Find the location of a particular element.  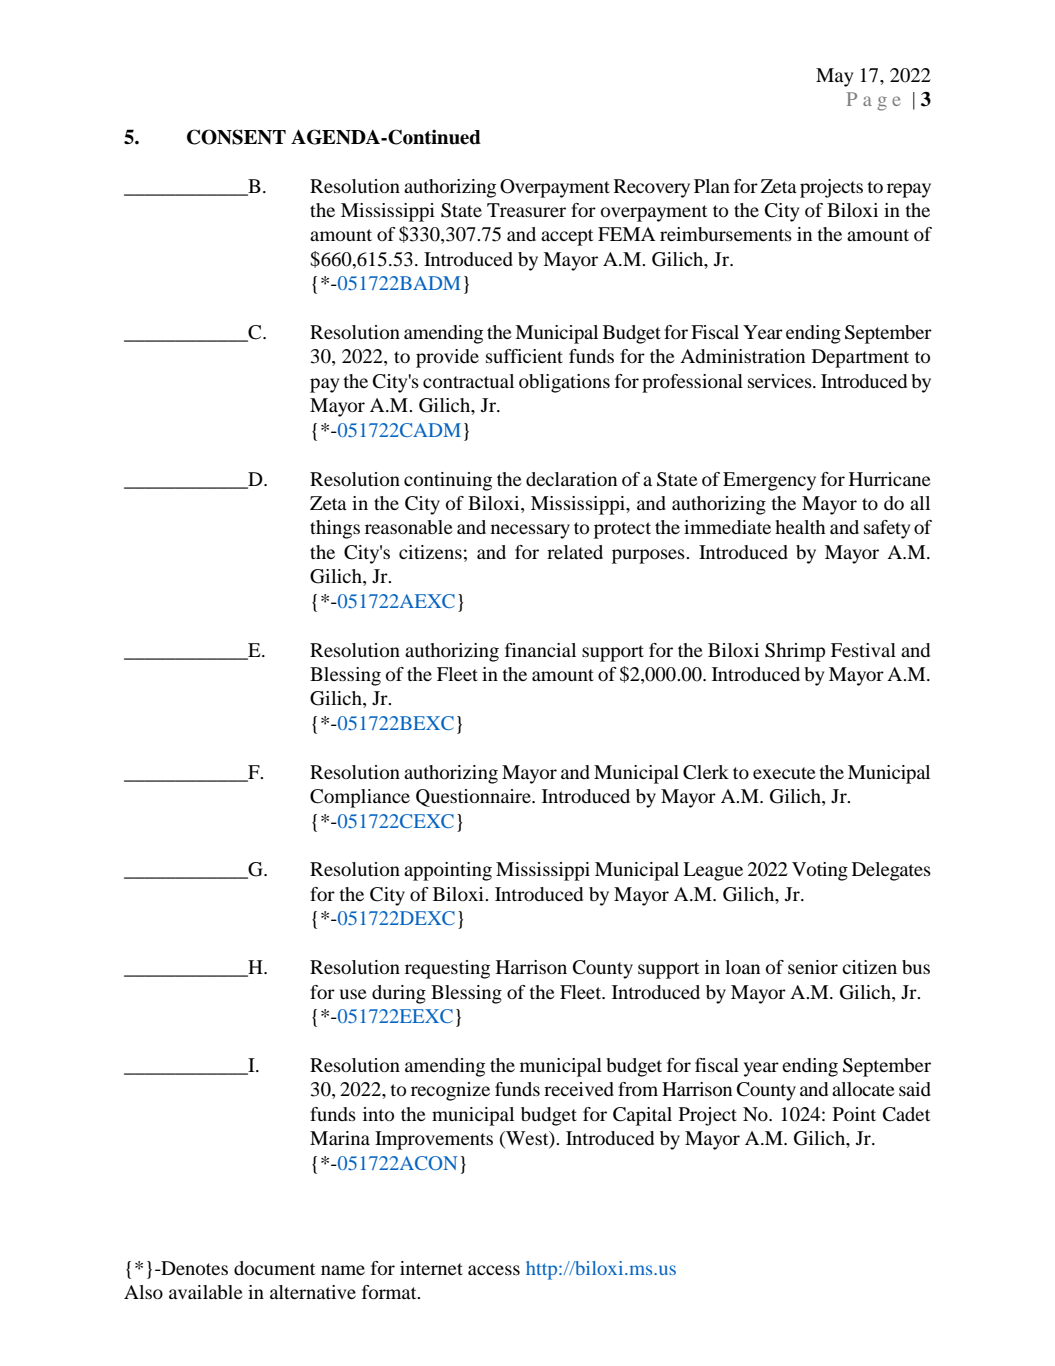

financial is located at coordinates (540, 650).
